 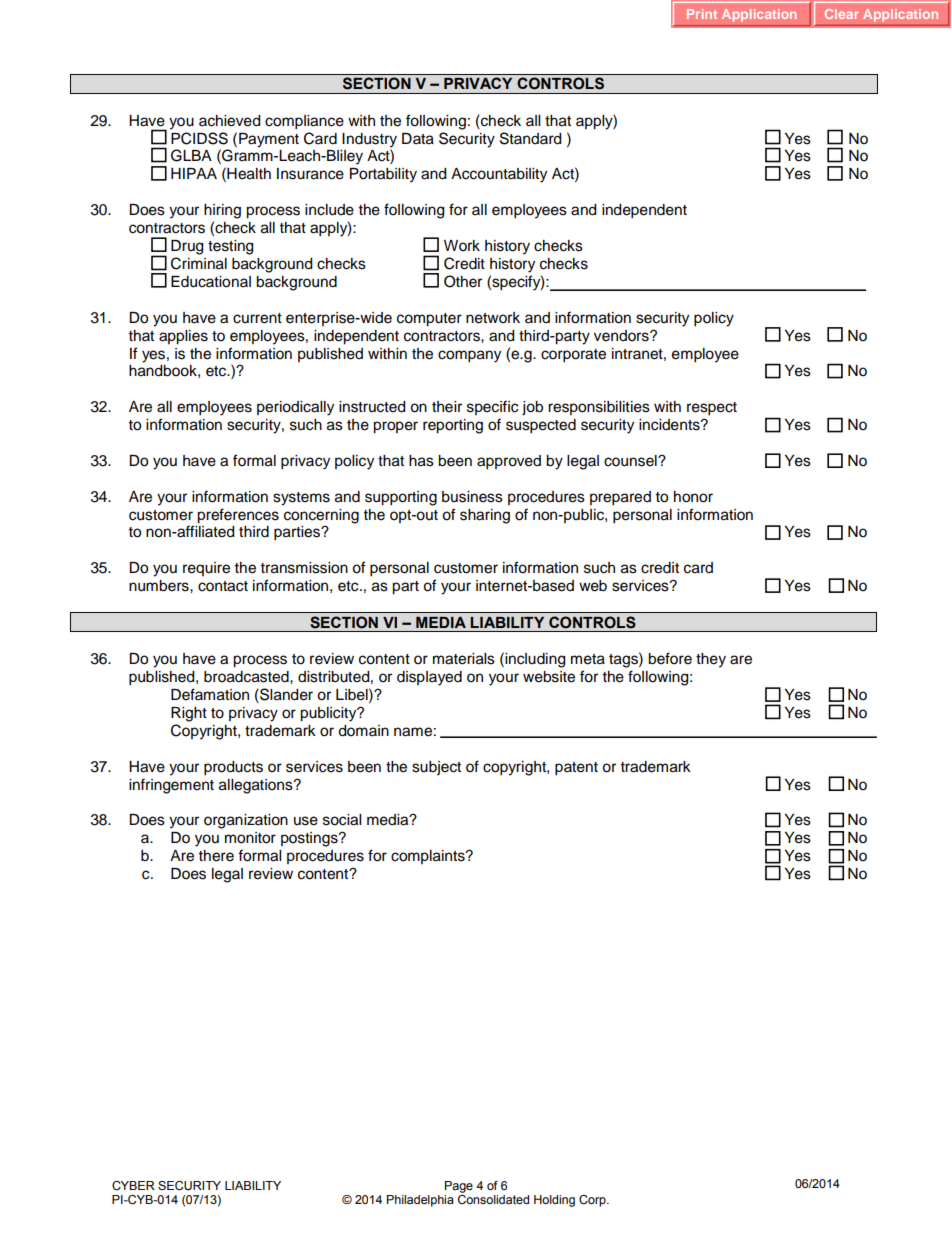 What do you see at coordinates (238, 516) in the screenshot?
I see `preferences` at bounding box center [238, 516].
